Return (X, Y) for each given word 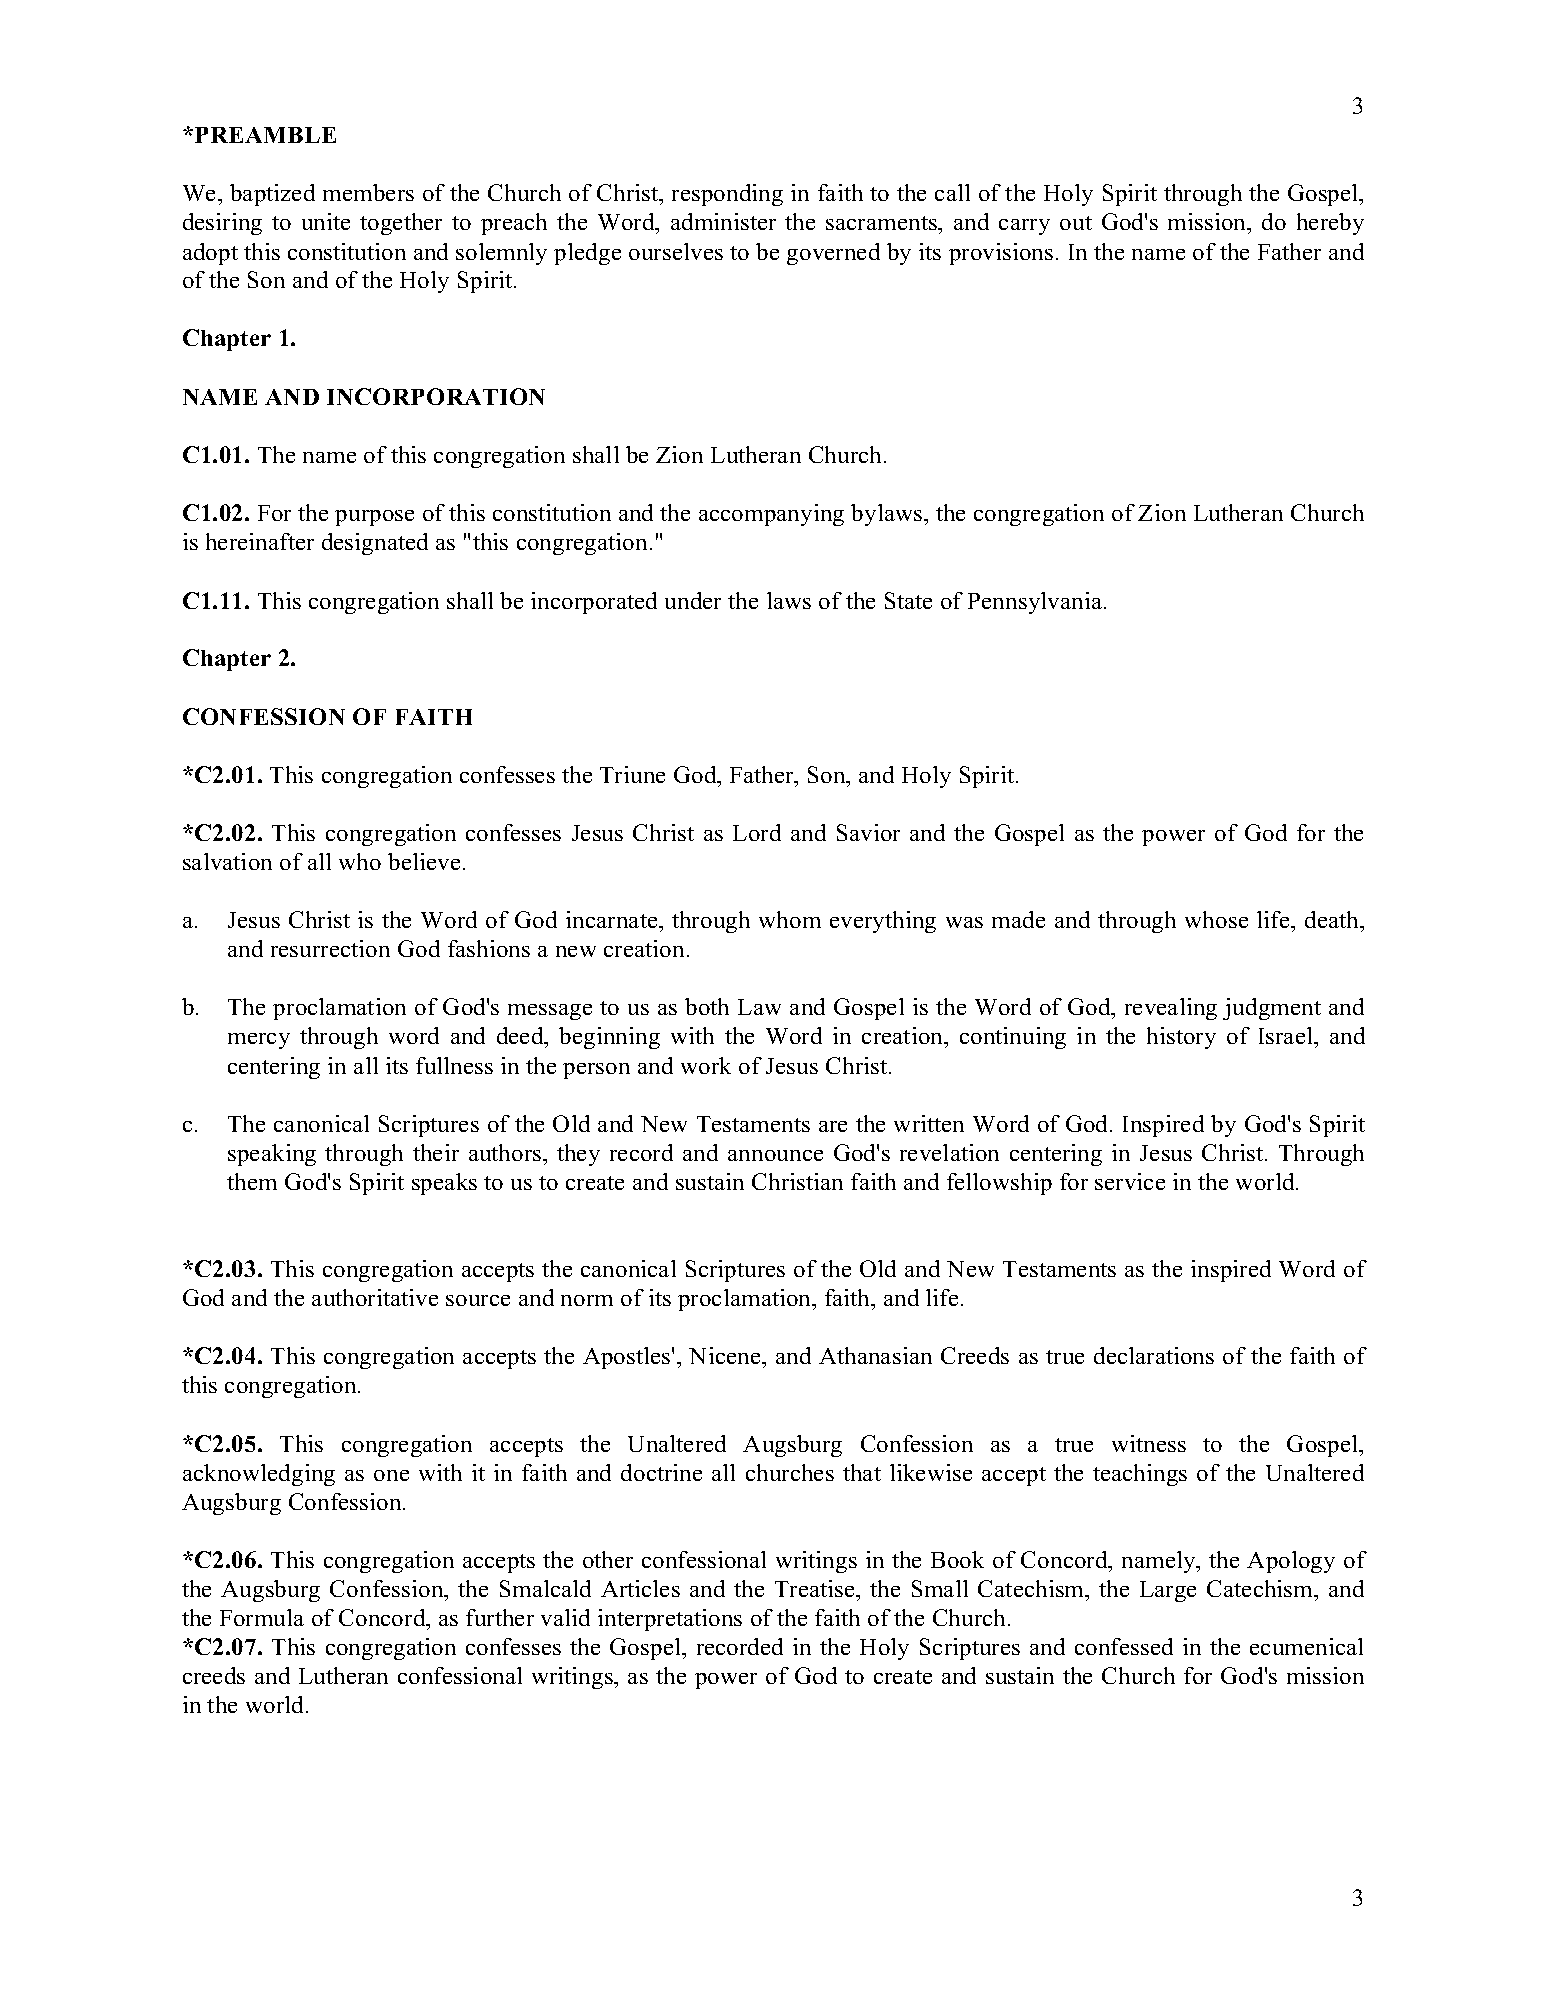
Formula (262, 1617)
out (1076, 223)
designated (375, 544)
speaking (272, 1155)
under (693, 600)
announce (775, 1155)
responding (727, 195)
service (1130, 1181)
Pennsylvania (1036, 603)
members (368, 192)
